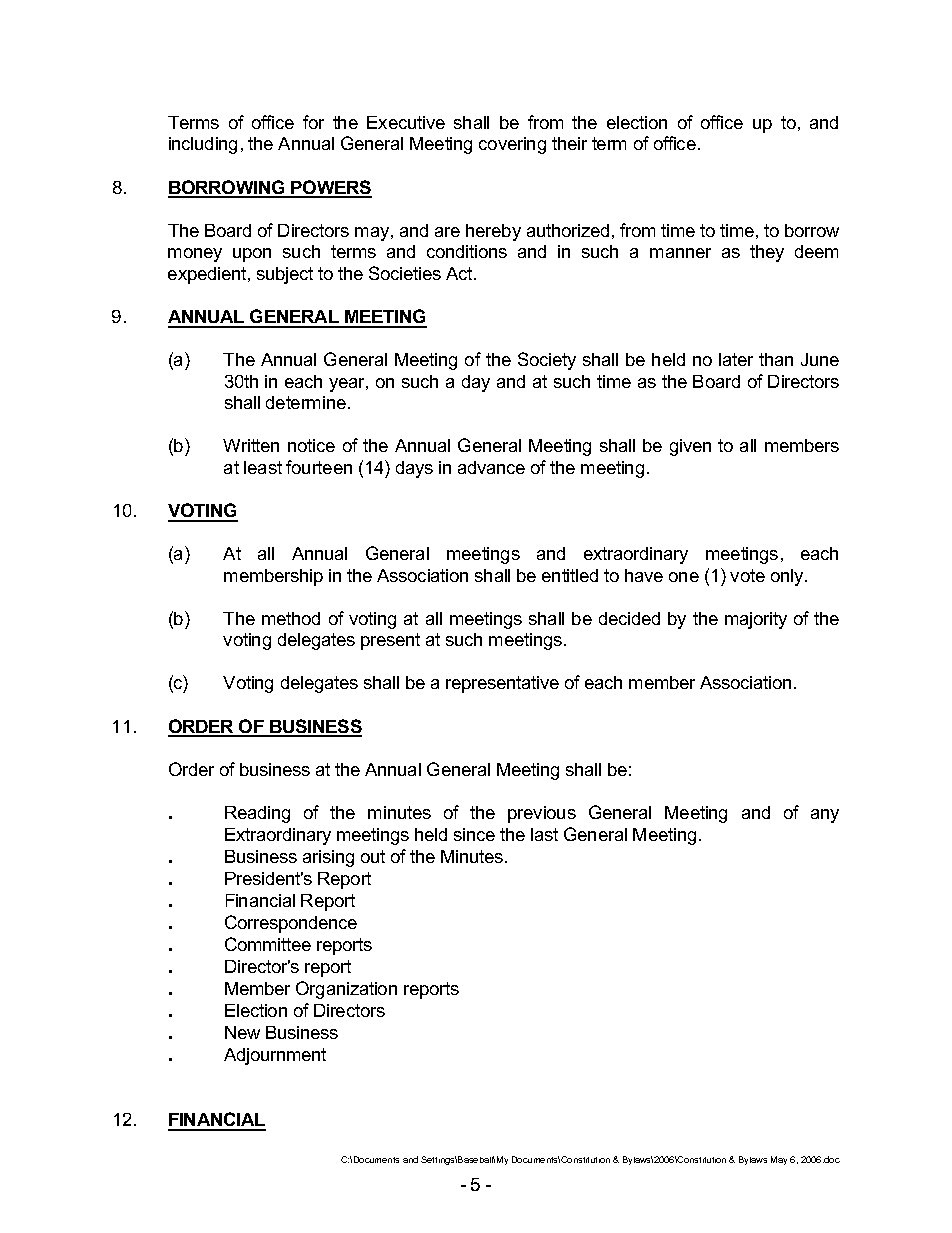 The image size is (952, 1233). I want to click on method, so click(291, 618).
